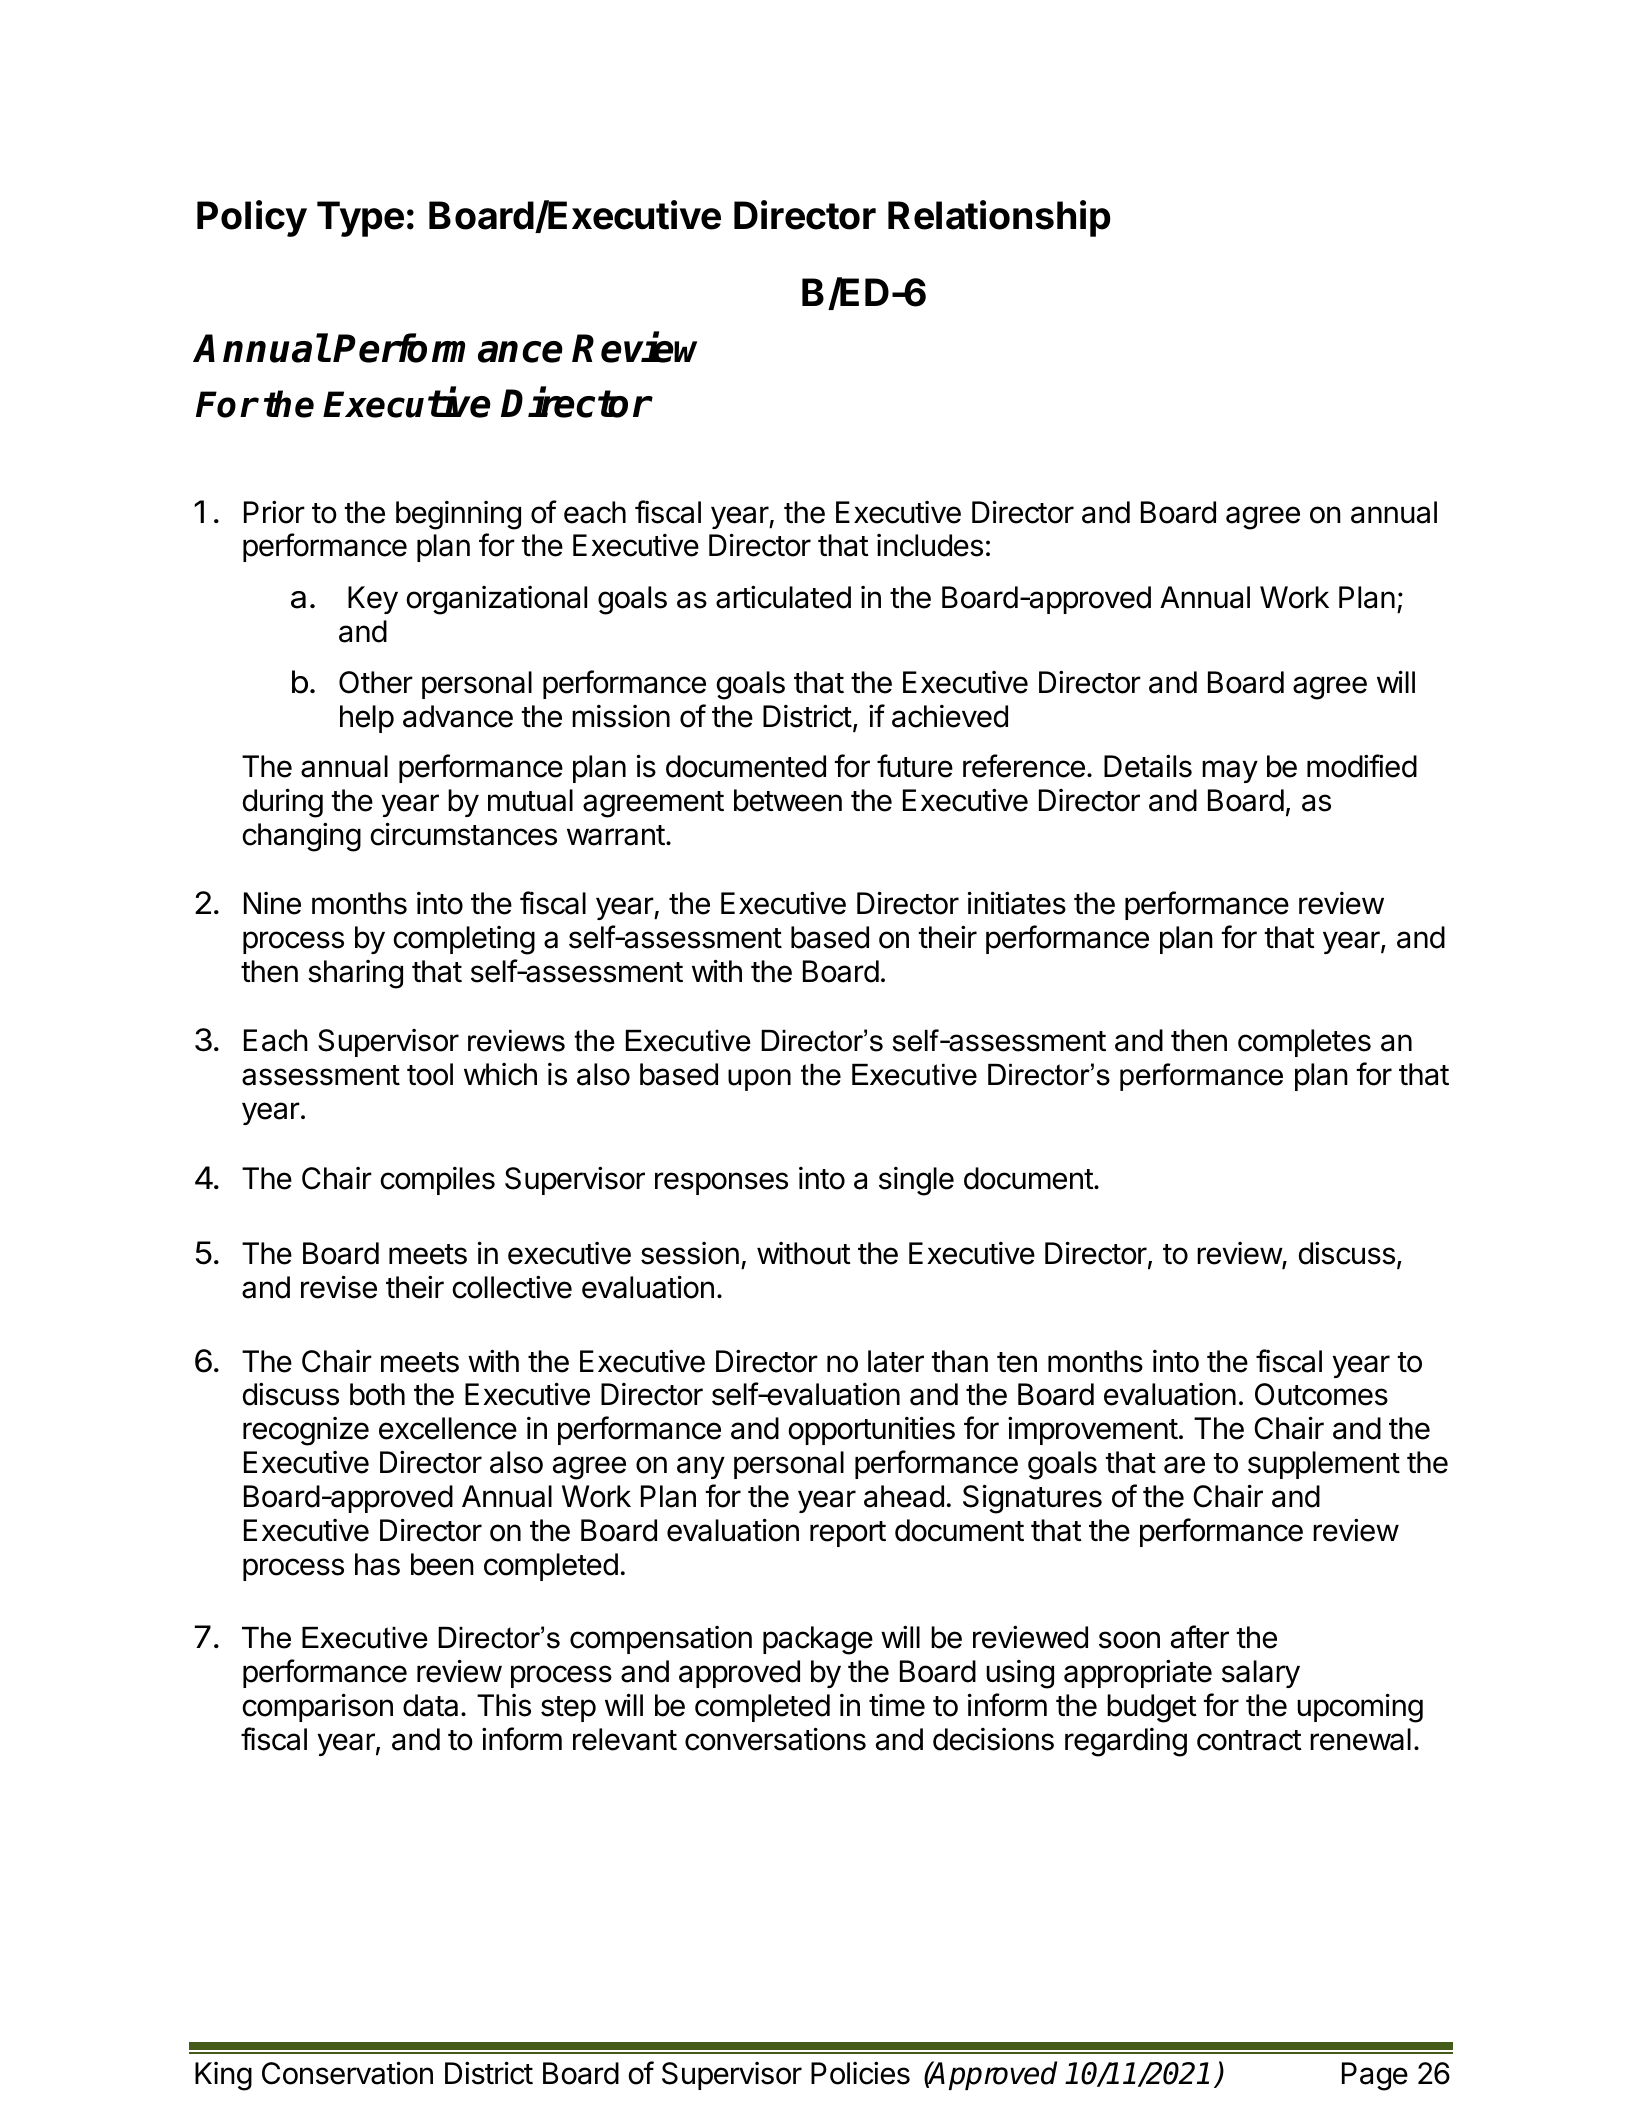 This page has width=1642, height=2124. What do you see at coordinates (783, 597) in the page?
I see `articulated` at bounding box center [783, 597].
